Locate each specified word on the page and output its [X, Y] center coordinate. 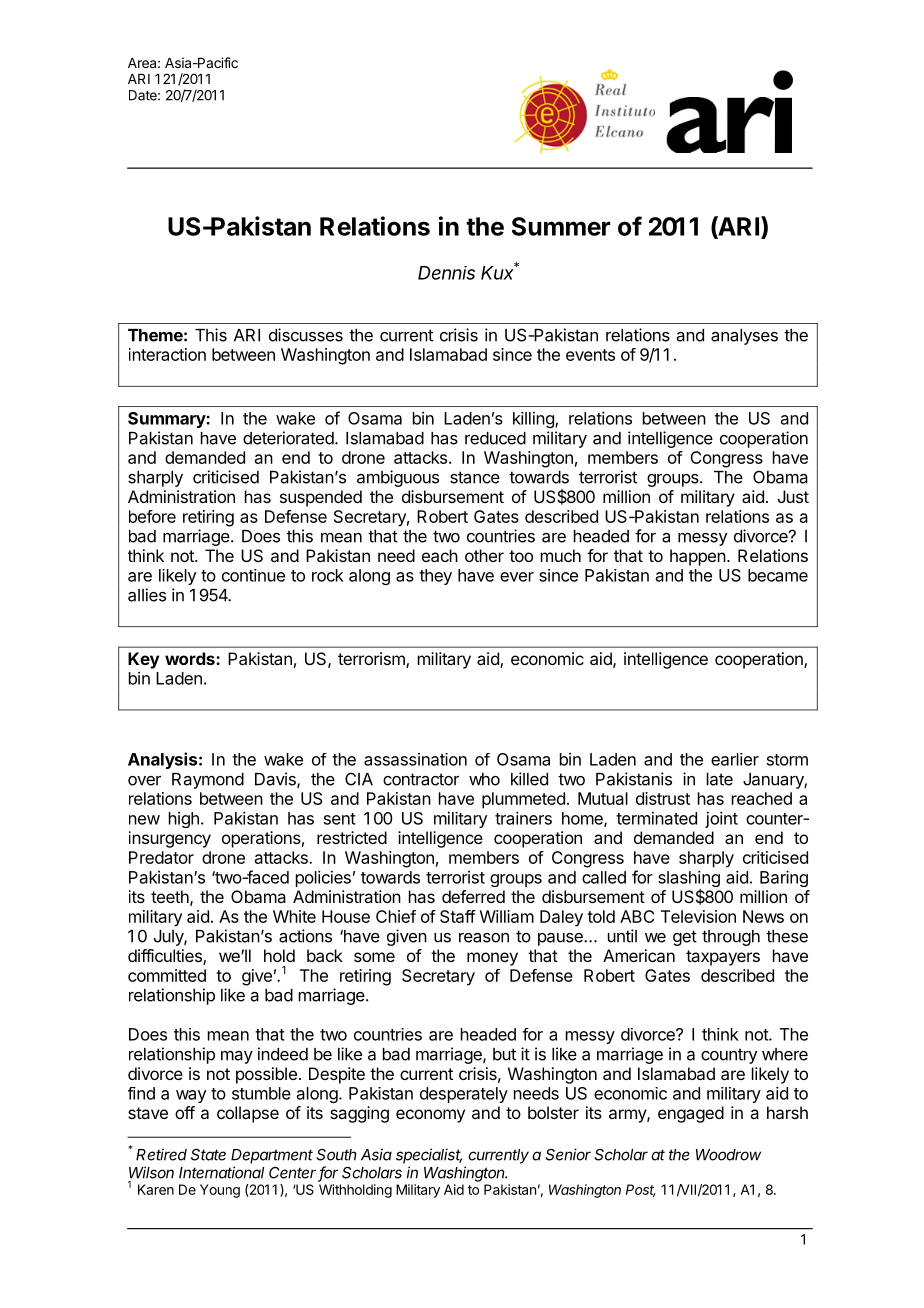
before [152, 516]
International [221, 1172]
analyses [744, 337]
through [731, 938]
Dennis [446, 273]
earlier [735, 759]
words [191, 658]
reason [484, 938]
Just [793, 496]
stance [475, 477]
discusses [306, 335]
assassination [415, 759]
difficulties [166, 957]
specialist [429, 1156]
